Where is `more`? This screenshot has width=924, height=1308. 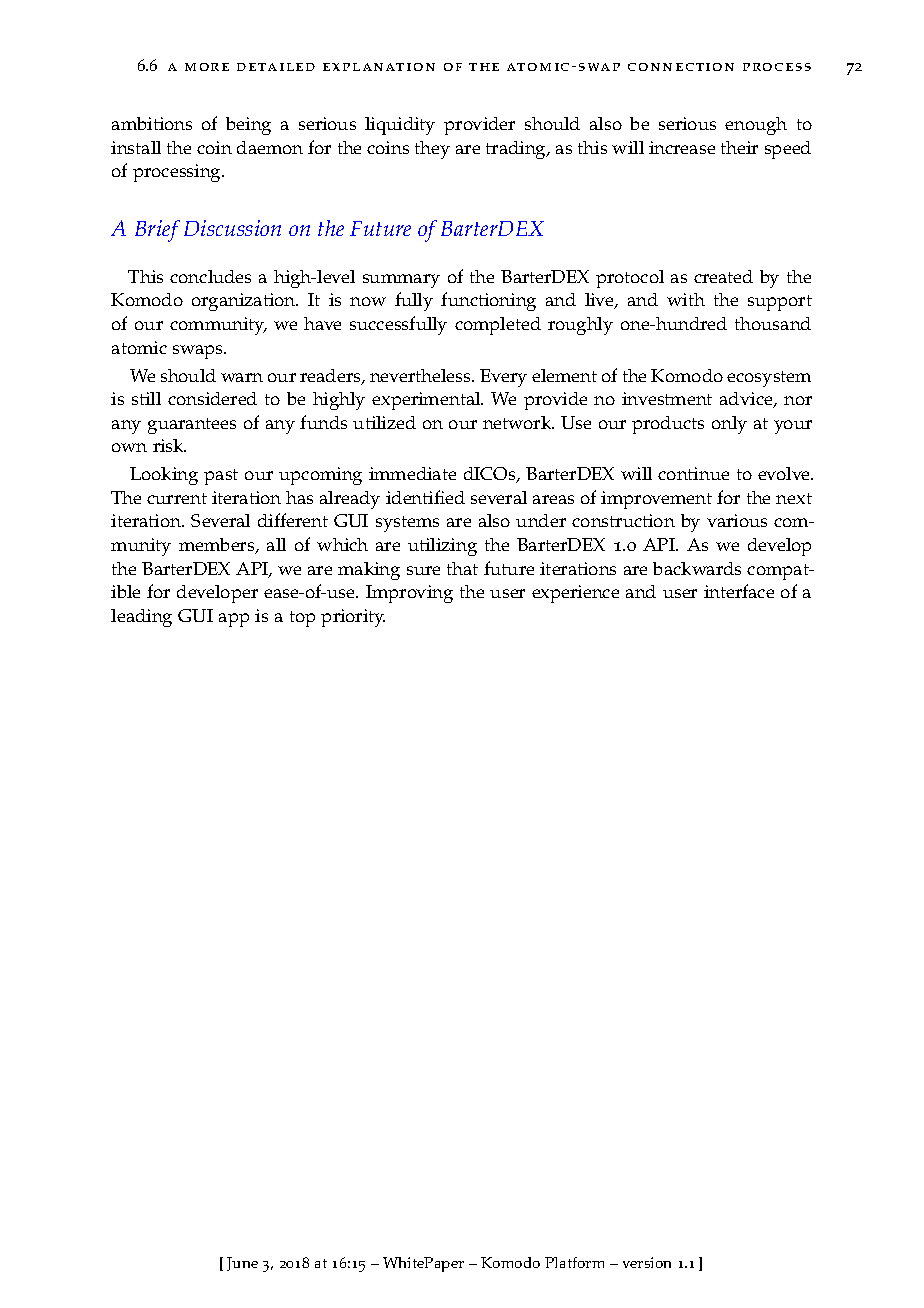 more is located at coordinates (207, 67).
